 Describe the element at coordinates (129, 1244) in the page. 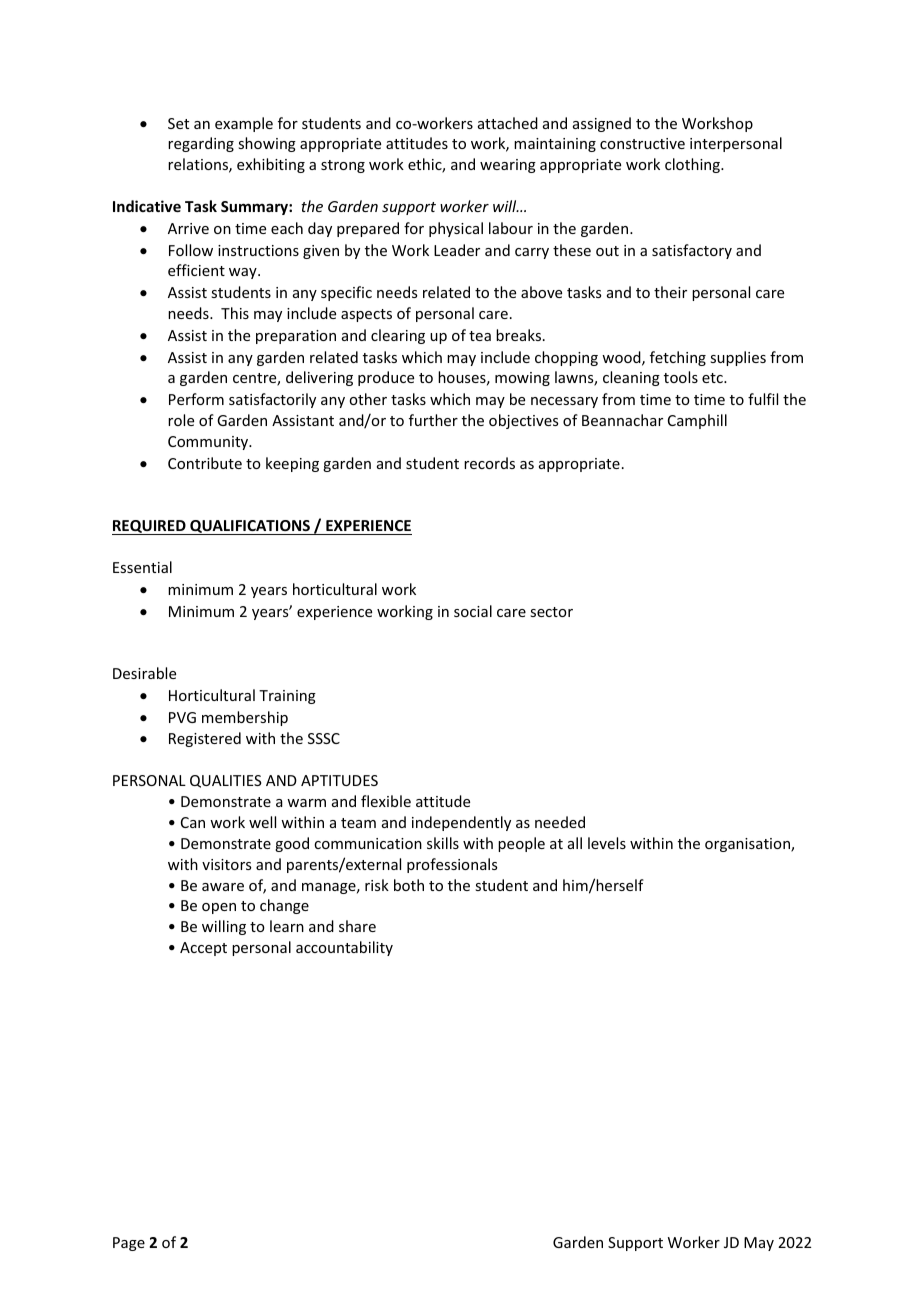

I see `Page` at that location.
